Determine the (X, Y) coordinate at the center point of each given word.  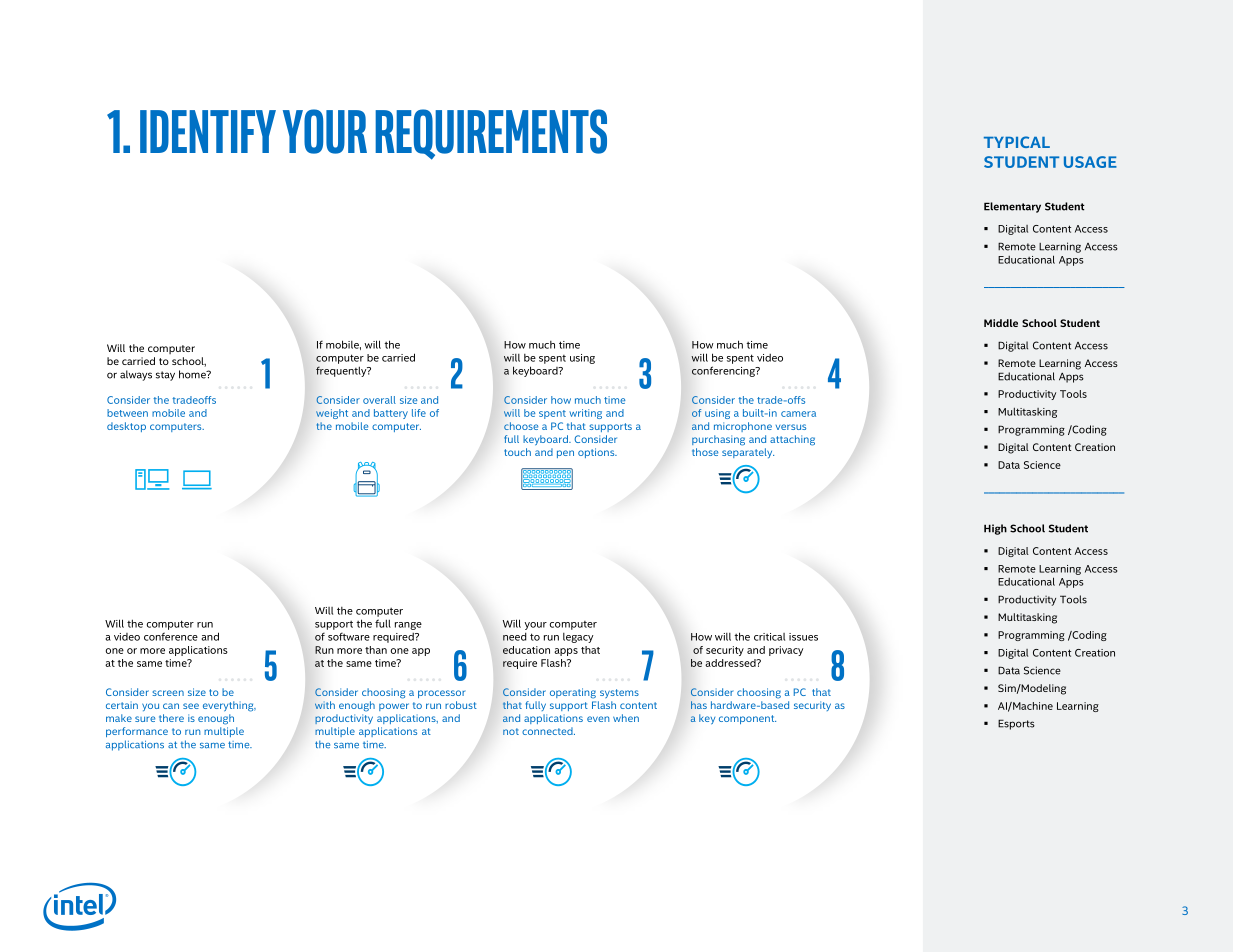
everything (229, 706)
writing (585, 414)
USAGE (1090, 162)
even (598, 719)
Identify (208, 131)
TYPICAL (1017, 142)
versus (791, 427)
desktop (126, 427)
